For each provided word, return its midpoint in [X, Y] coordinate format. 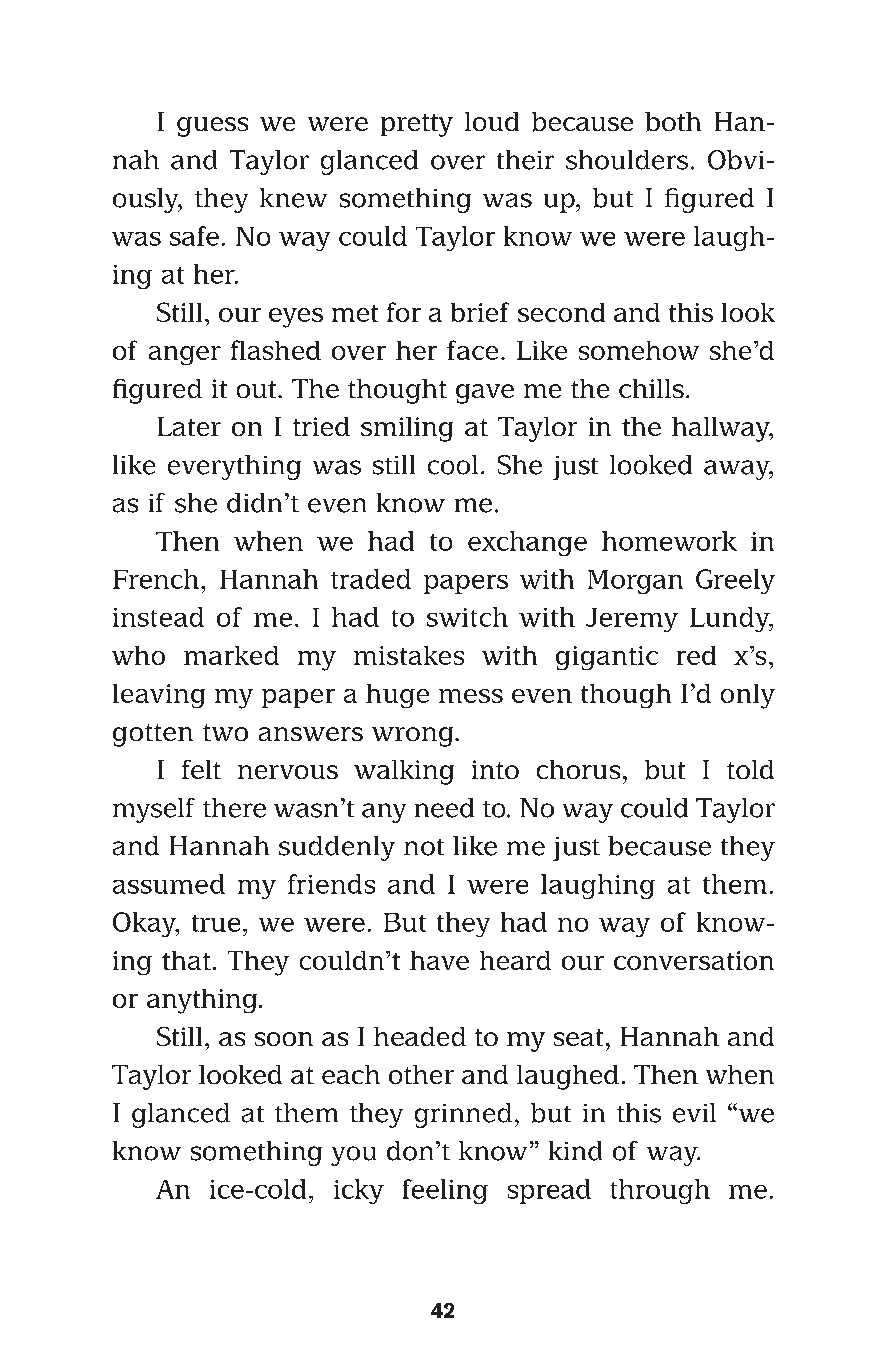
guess [212, 127]
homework [669, 541]
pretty [417, 125]
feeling [445, 1191]
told [750, 769]
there [234, 808]
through [660, 1191]
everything [234, 467]
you [353, 1156]
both [673, 122]
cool [453, 465]
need [444, 808]
